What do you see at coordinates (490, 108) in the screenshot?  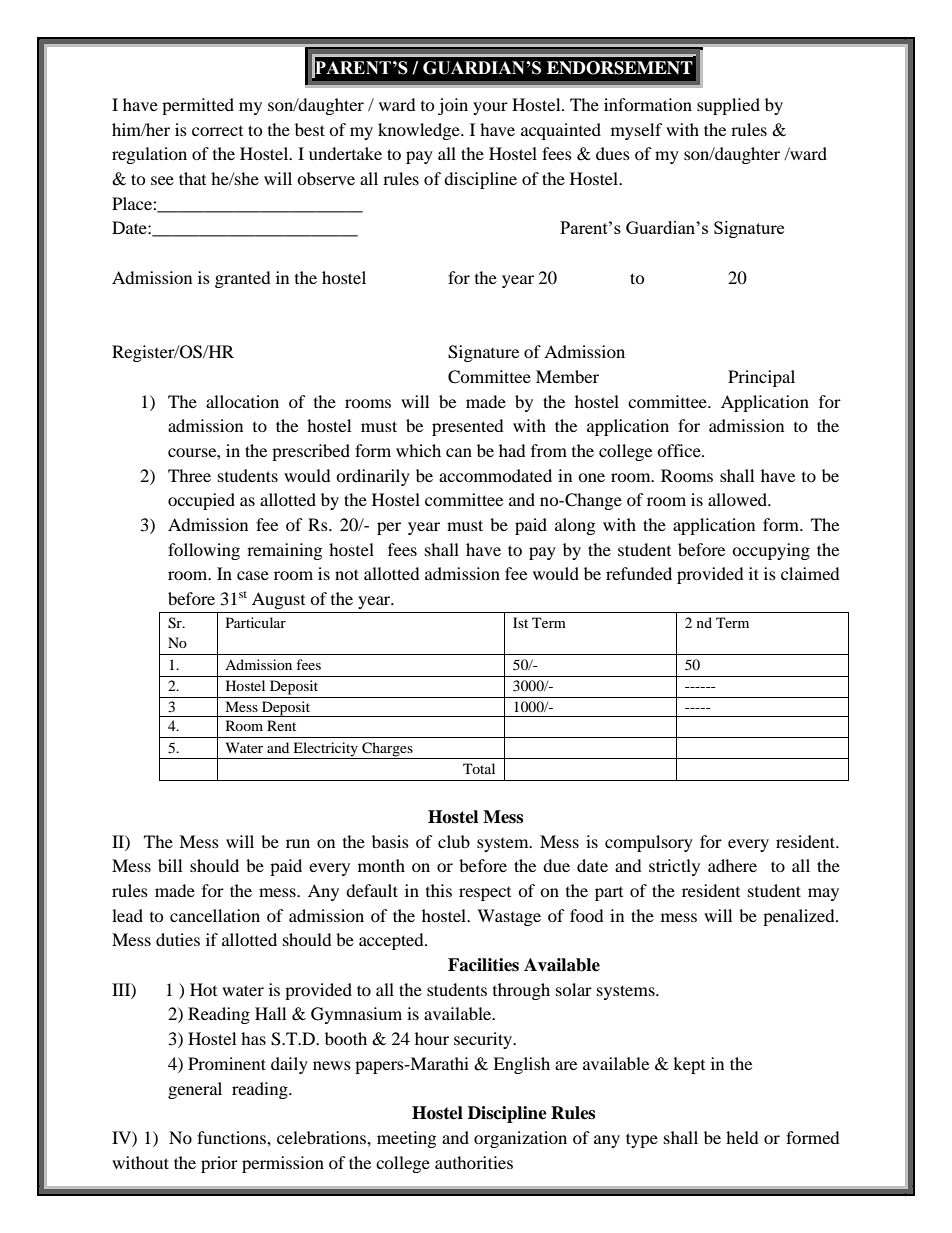 I see `your` at bounding box center [490, 108].
